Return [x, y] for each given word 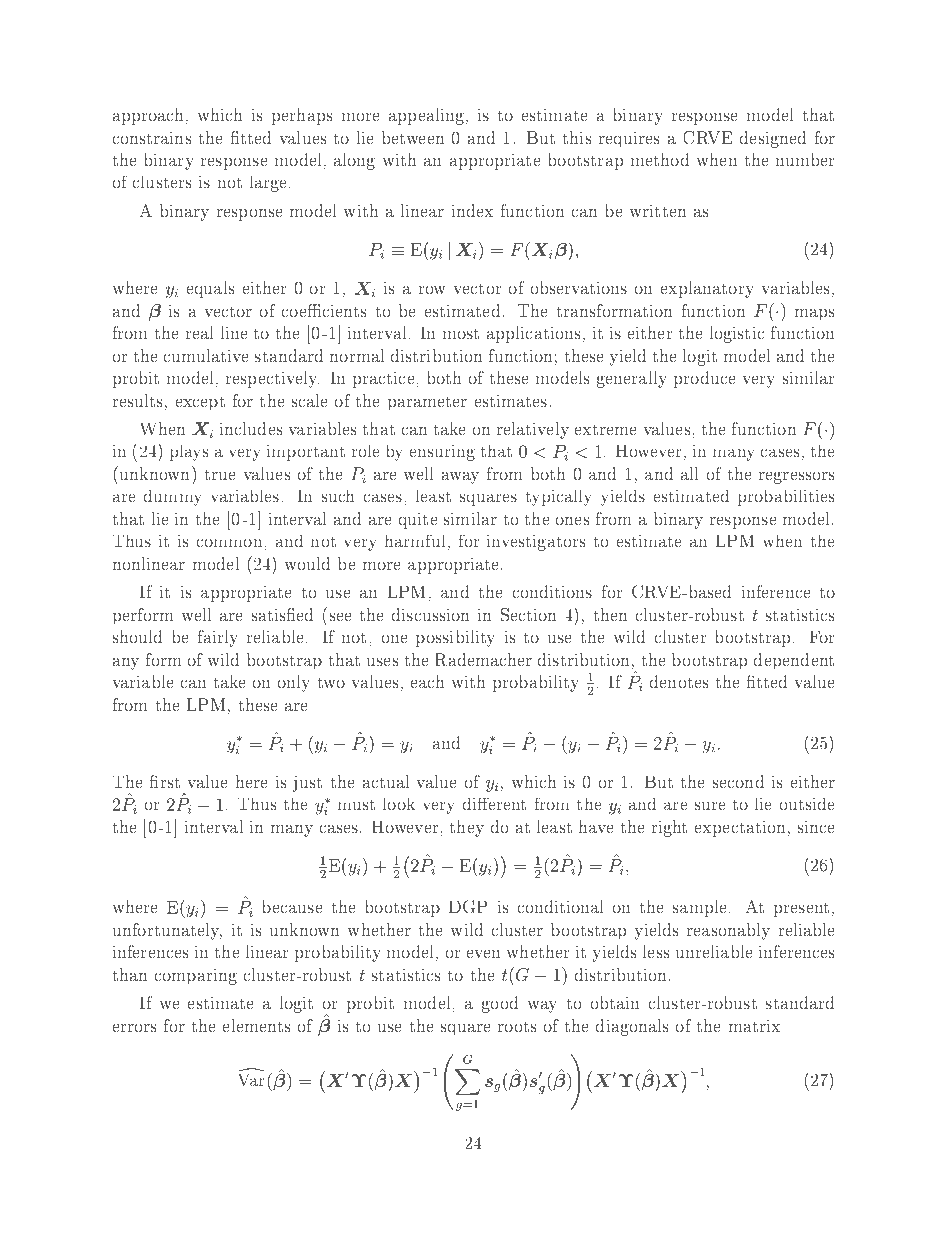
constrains [151, 137]
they [467, 828]
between [413, 137]
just [307, 784]
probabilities [786, 498]
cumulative [206, 355]
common [231, 543]
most [461, 333]
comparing [196, 976]
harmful [417, 542]
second [738, 781]
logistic [737, 334]
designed [773, 139]
